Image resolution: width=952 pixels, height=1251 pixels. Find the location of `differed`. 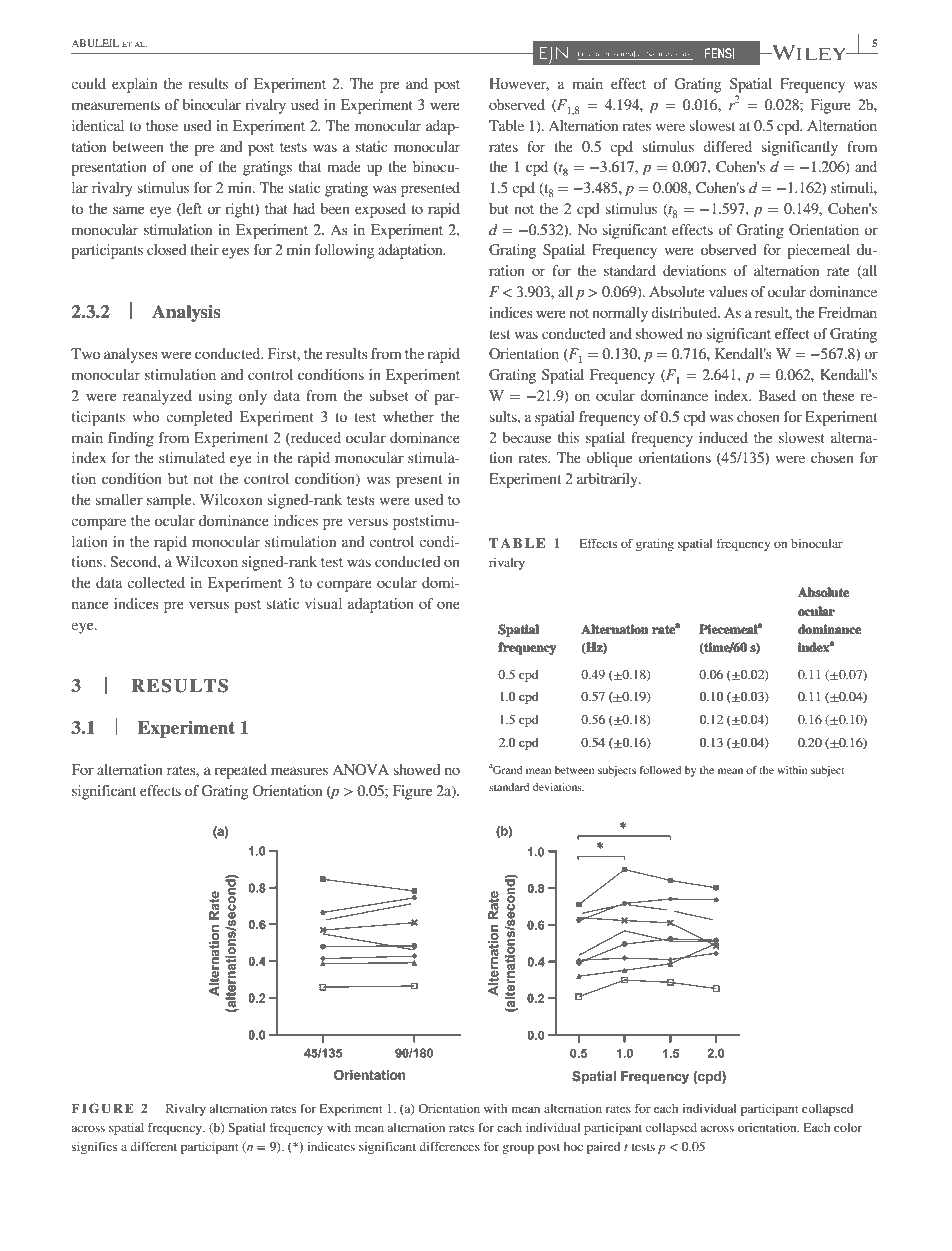

differed is located at coordinates (727, 146).
